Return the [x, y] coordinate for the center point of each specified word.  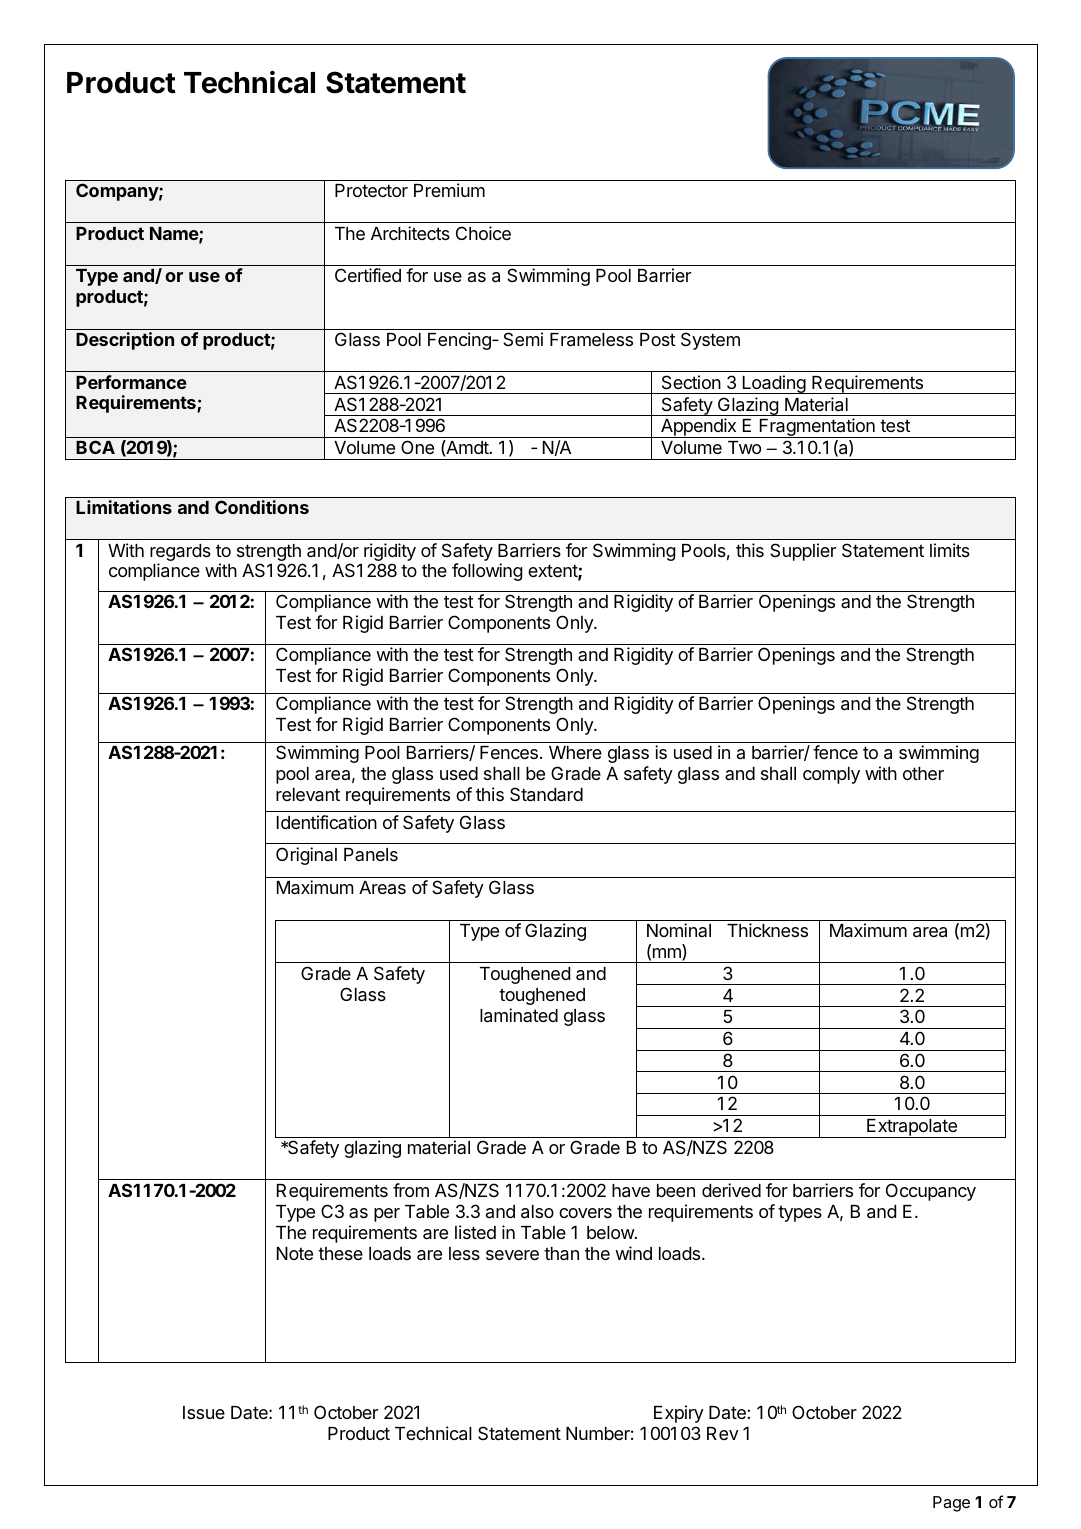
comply [831, 775]
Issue [204, 1412]
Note [295, 1253]
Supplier [803, 552]
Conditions [262, 507]
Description [125, 341]
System [710, 341]
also [537, 1212]
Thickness [767, 930]
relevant [308, 795]
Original [306, 856]
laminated [519, 1015]
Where [575, 752]
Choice [483, 233]
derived [731, 1190]
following [487, 572]
